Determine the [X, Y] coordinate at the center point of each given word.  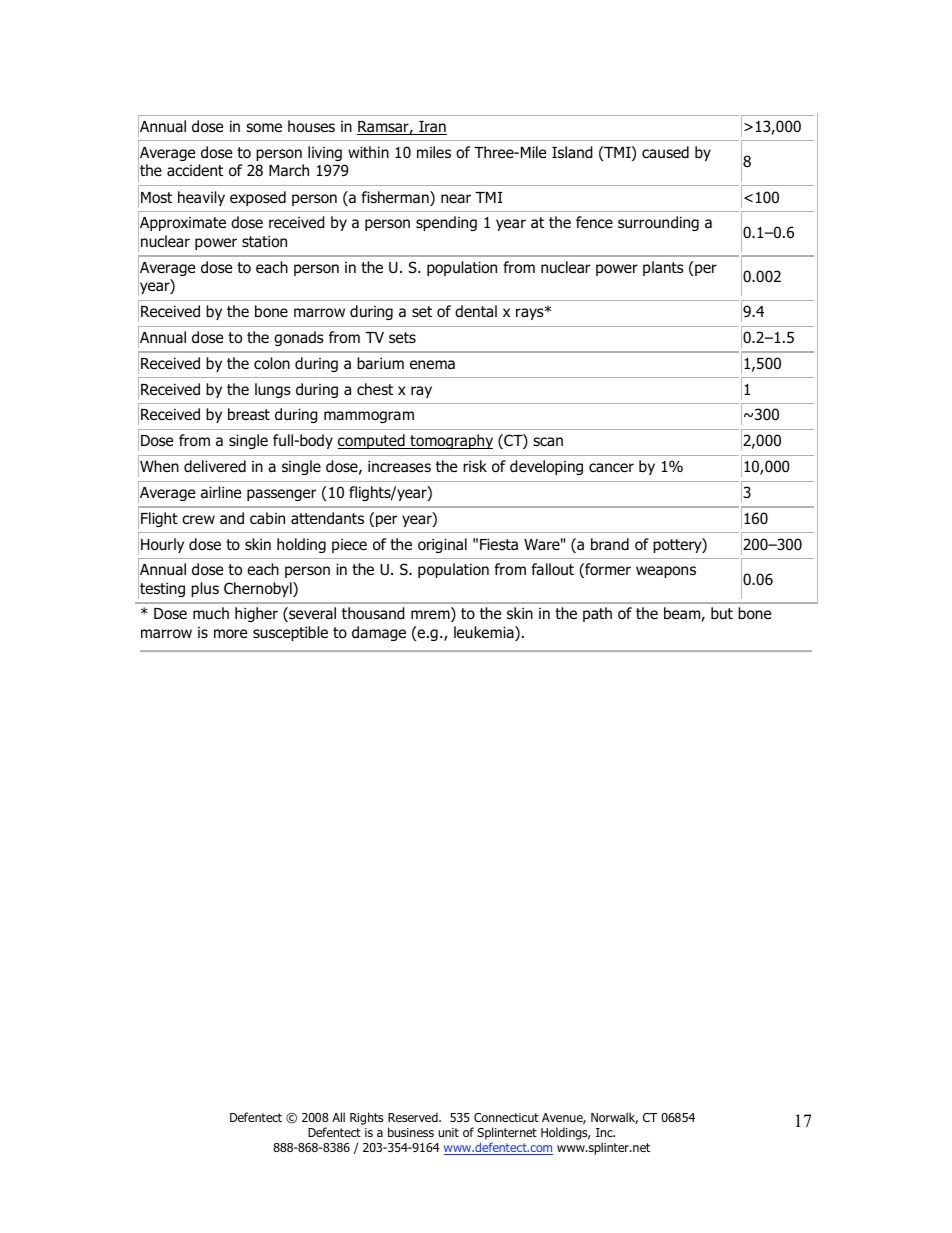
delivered [215, 466]
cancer [611, 467]
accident [195, 170]
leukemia [485, 633]
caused [665, 152]
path [597, 614]
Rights [366, 1118]
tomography [450, 441]
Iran [432, 128]
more [230, 634]
